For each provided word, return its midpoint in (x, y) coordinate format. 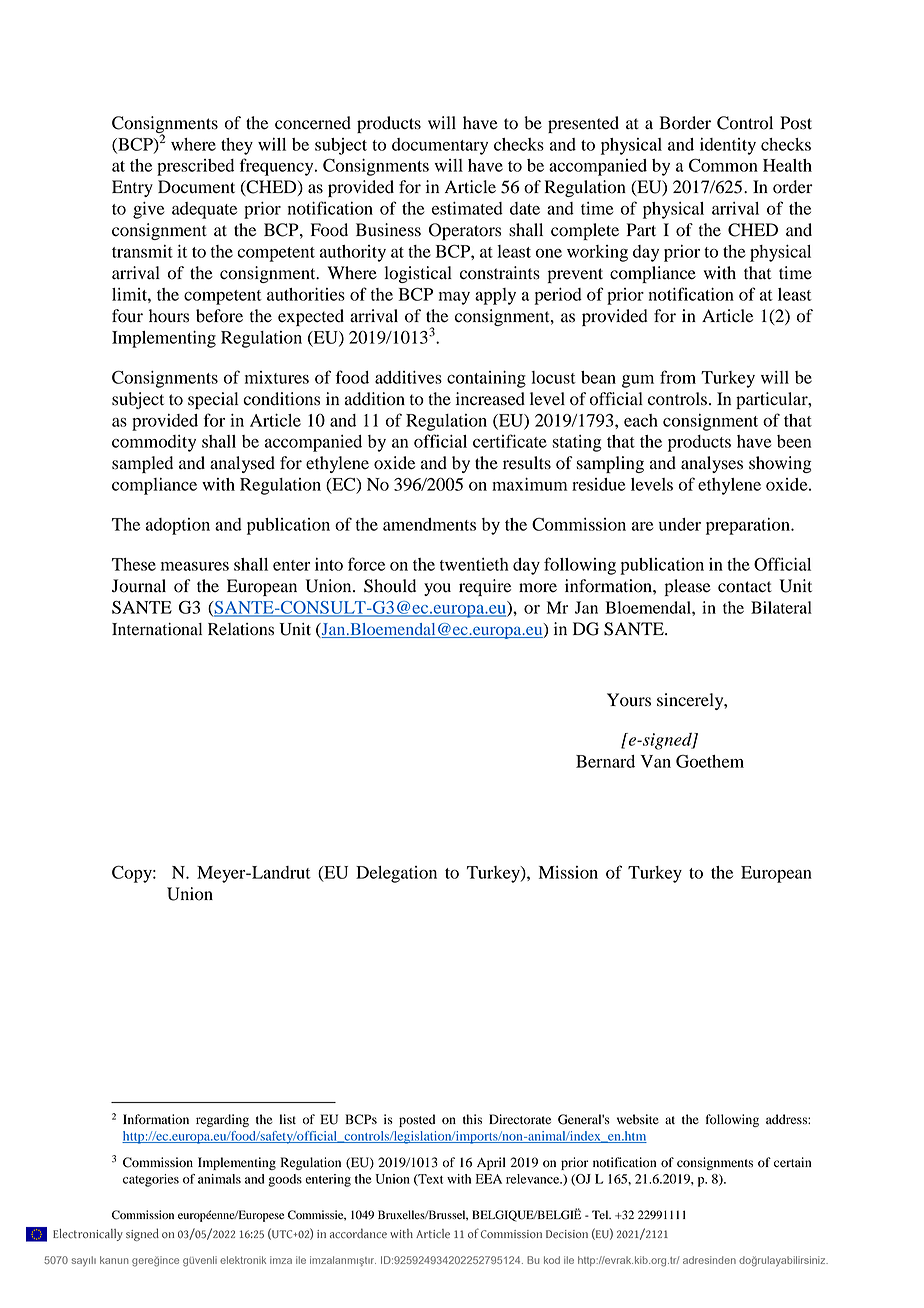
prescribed (195, 167)
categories (151, 1180)
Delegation (396, 874)
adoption (178, 526)
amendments (429, 524)
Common (723, 165)
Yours (629, 700)
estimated (467, 208)
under (680, 524)
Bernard (605, 761)
